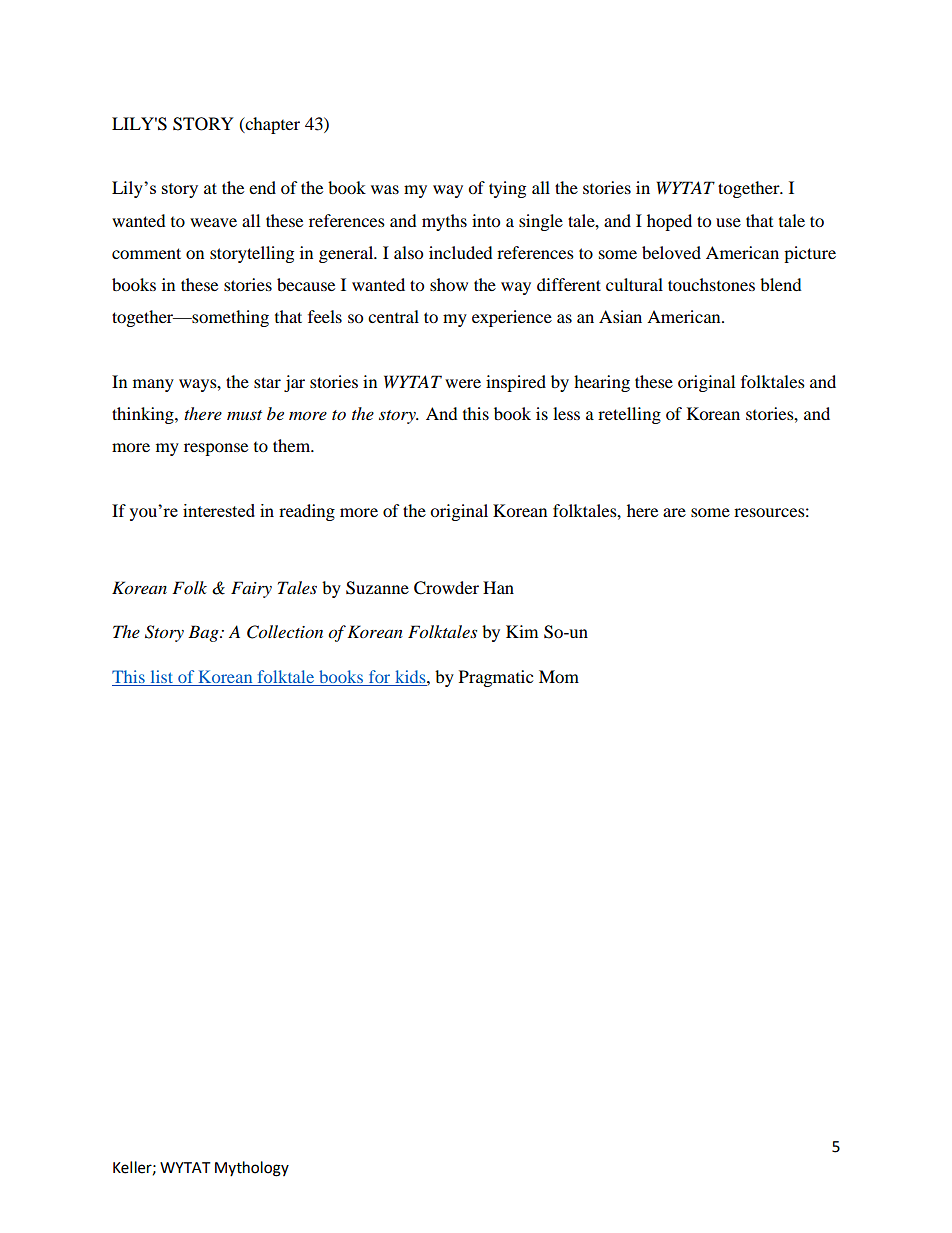 This document has width=952, height=1233. What do you see at coordinates (162, 676) in the document?
I see `list` at bounding box center [162, 676].
